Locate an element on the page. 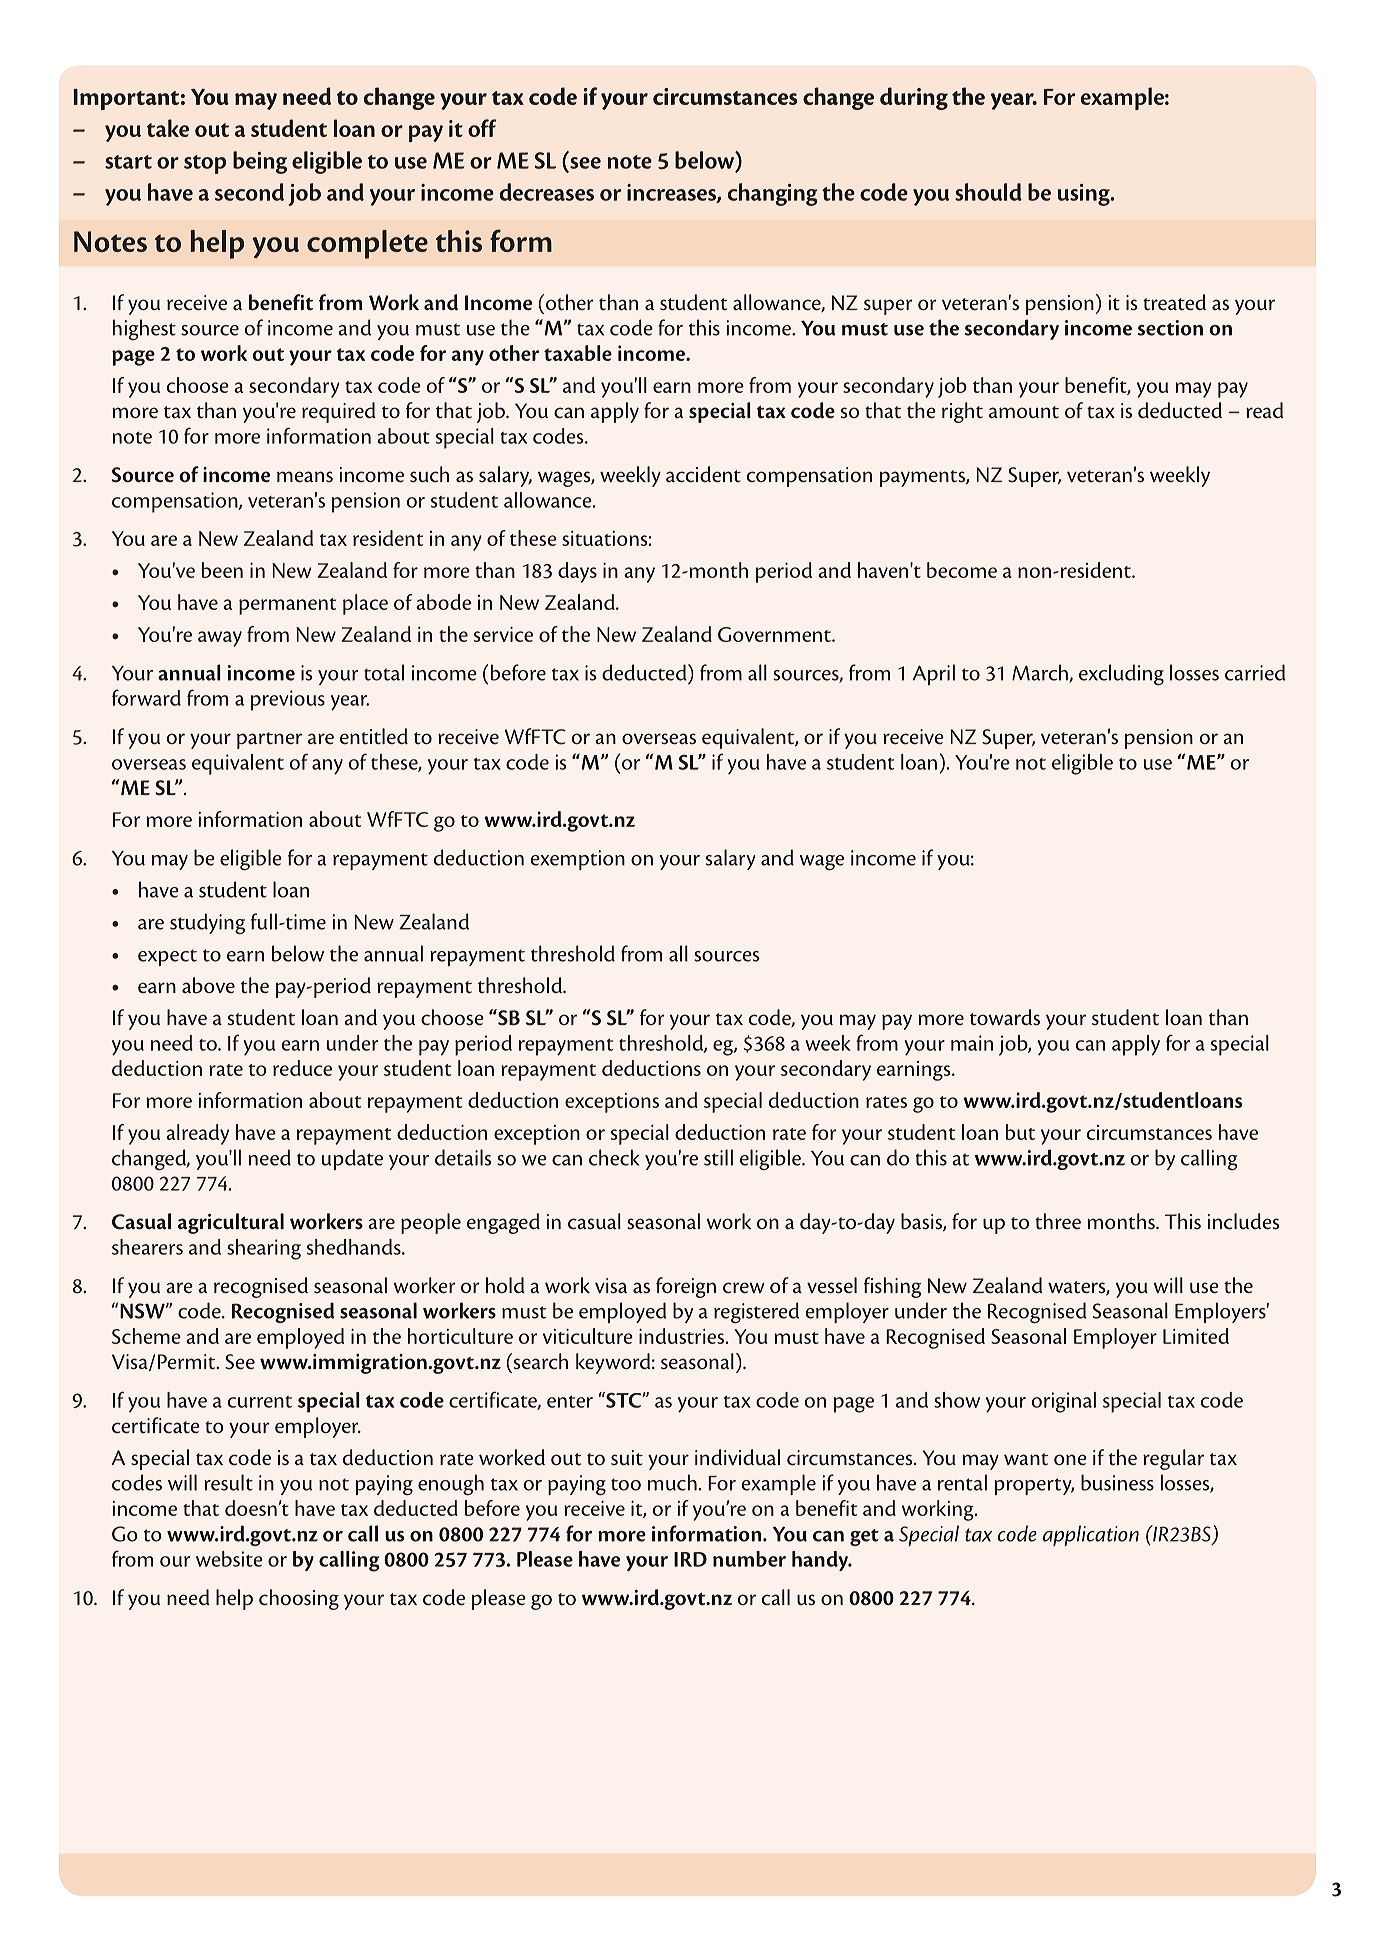 Image resolution: width=1375 pixels, height=1944 pixels. exemption is located at coordinates (578, 860).
